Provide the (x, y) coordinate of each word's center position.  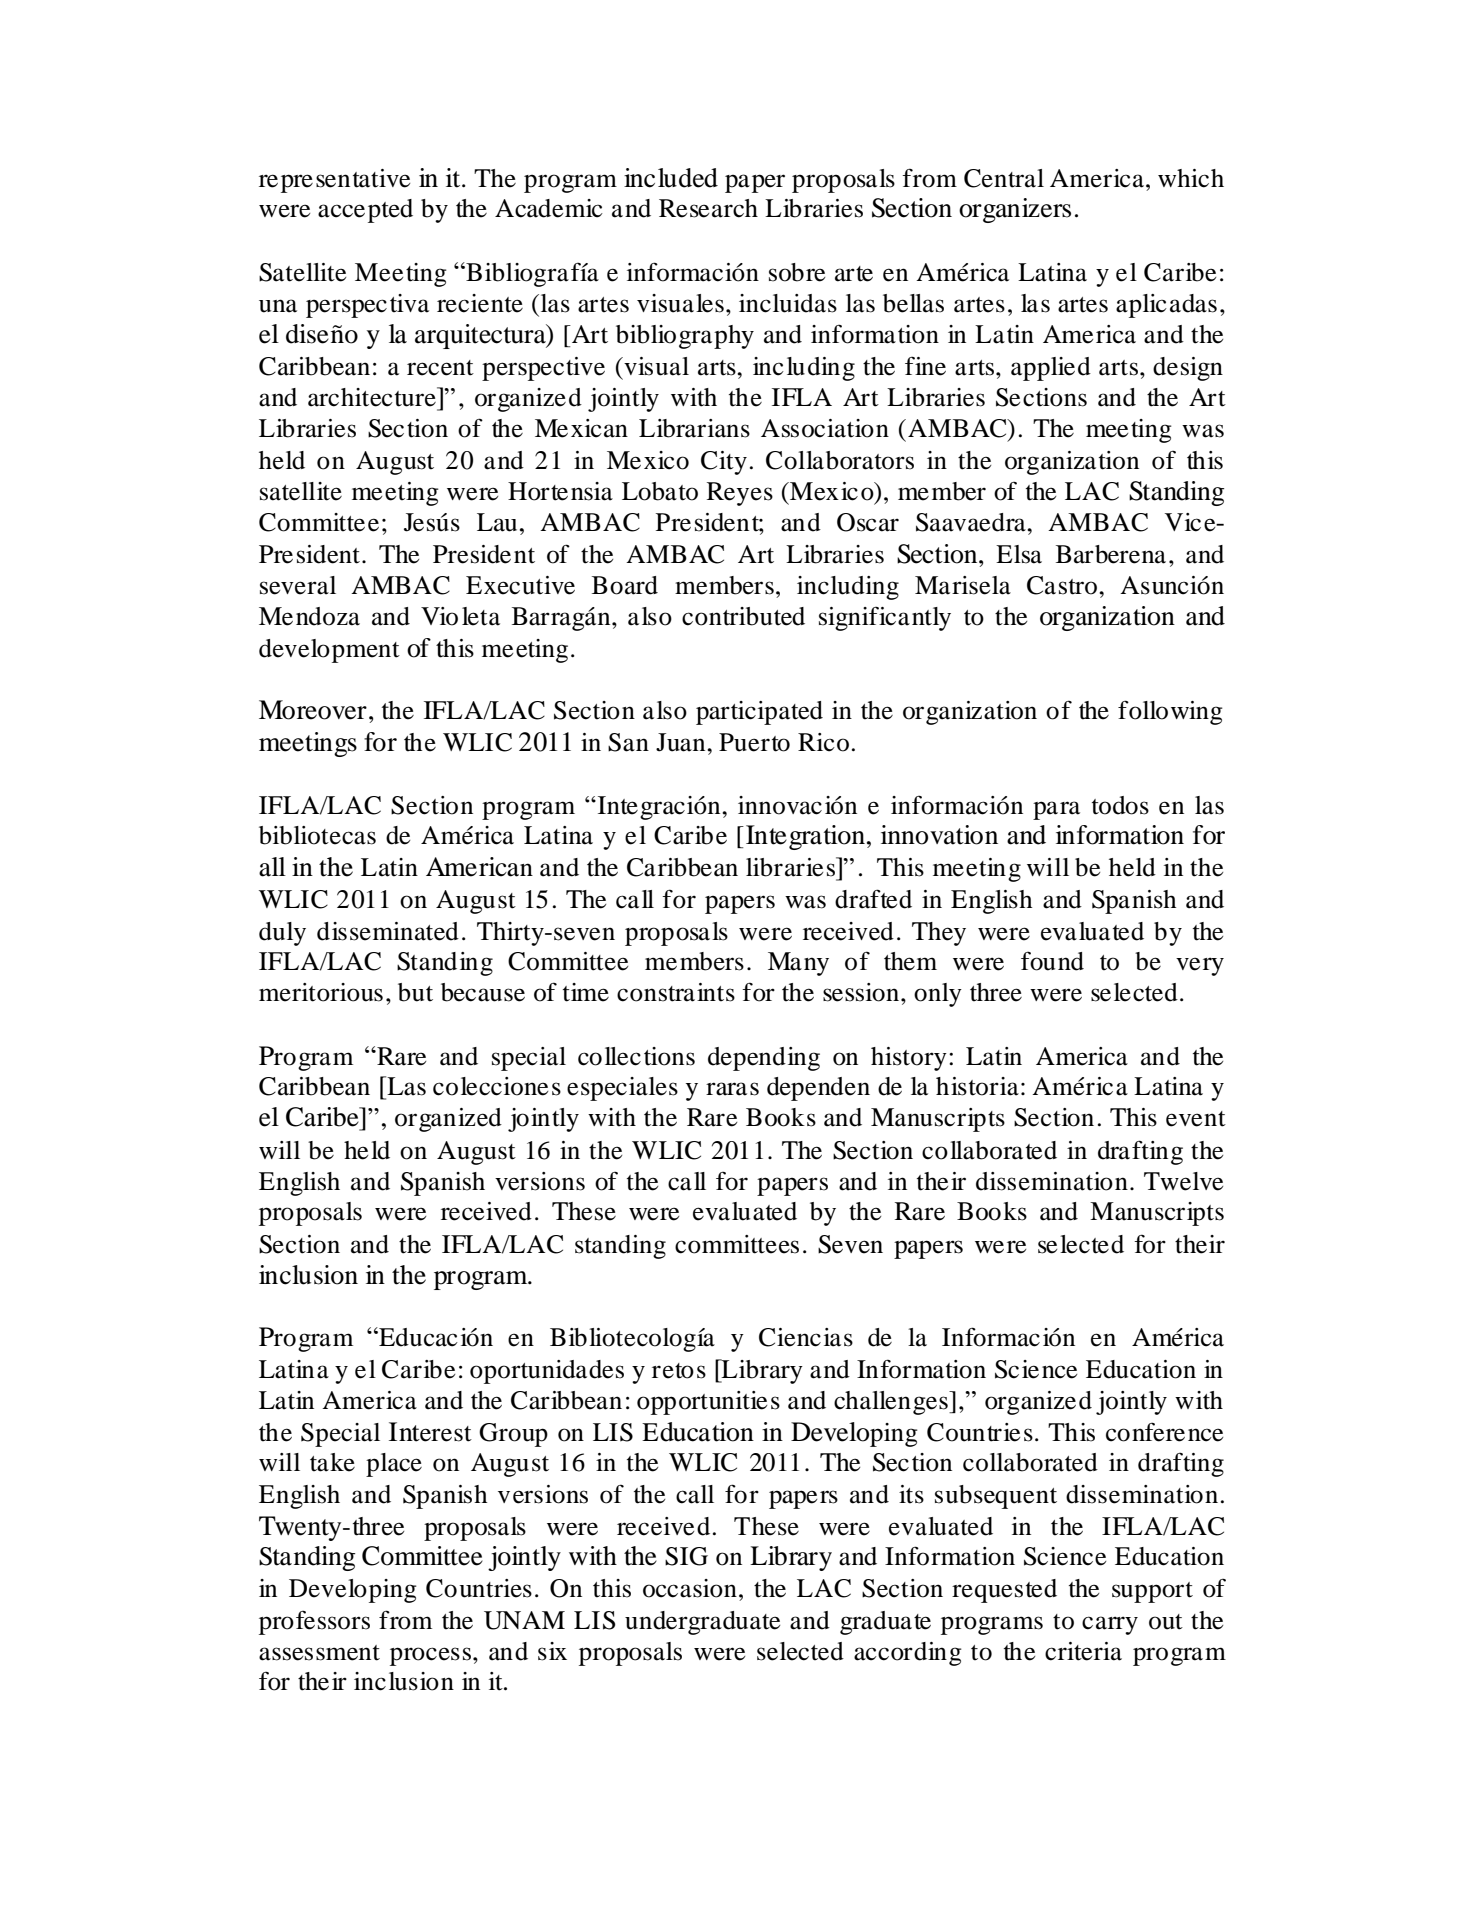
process (430, 1656)
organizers (1015, 210)
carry (1110, 1625)
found (1052, 961)
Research (708, 208)
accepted (365, 211)
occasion (690, 1588)
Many (798, 964)
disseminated (388, 931)
